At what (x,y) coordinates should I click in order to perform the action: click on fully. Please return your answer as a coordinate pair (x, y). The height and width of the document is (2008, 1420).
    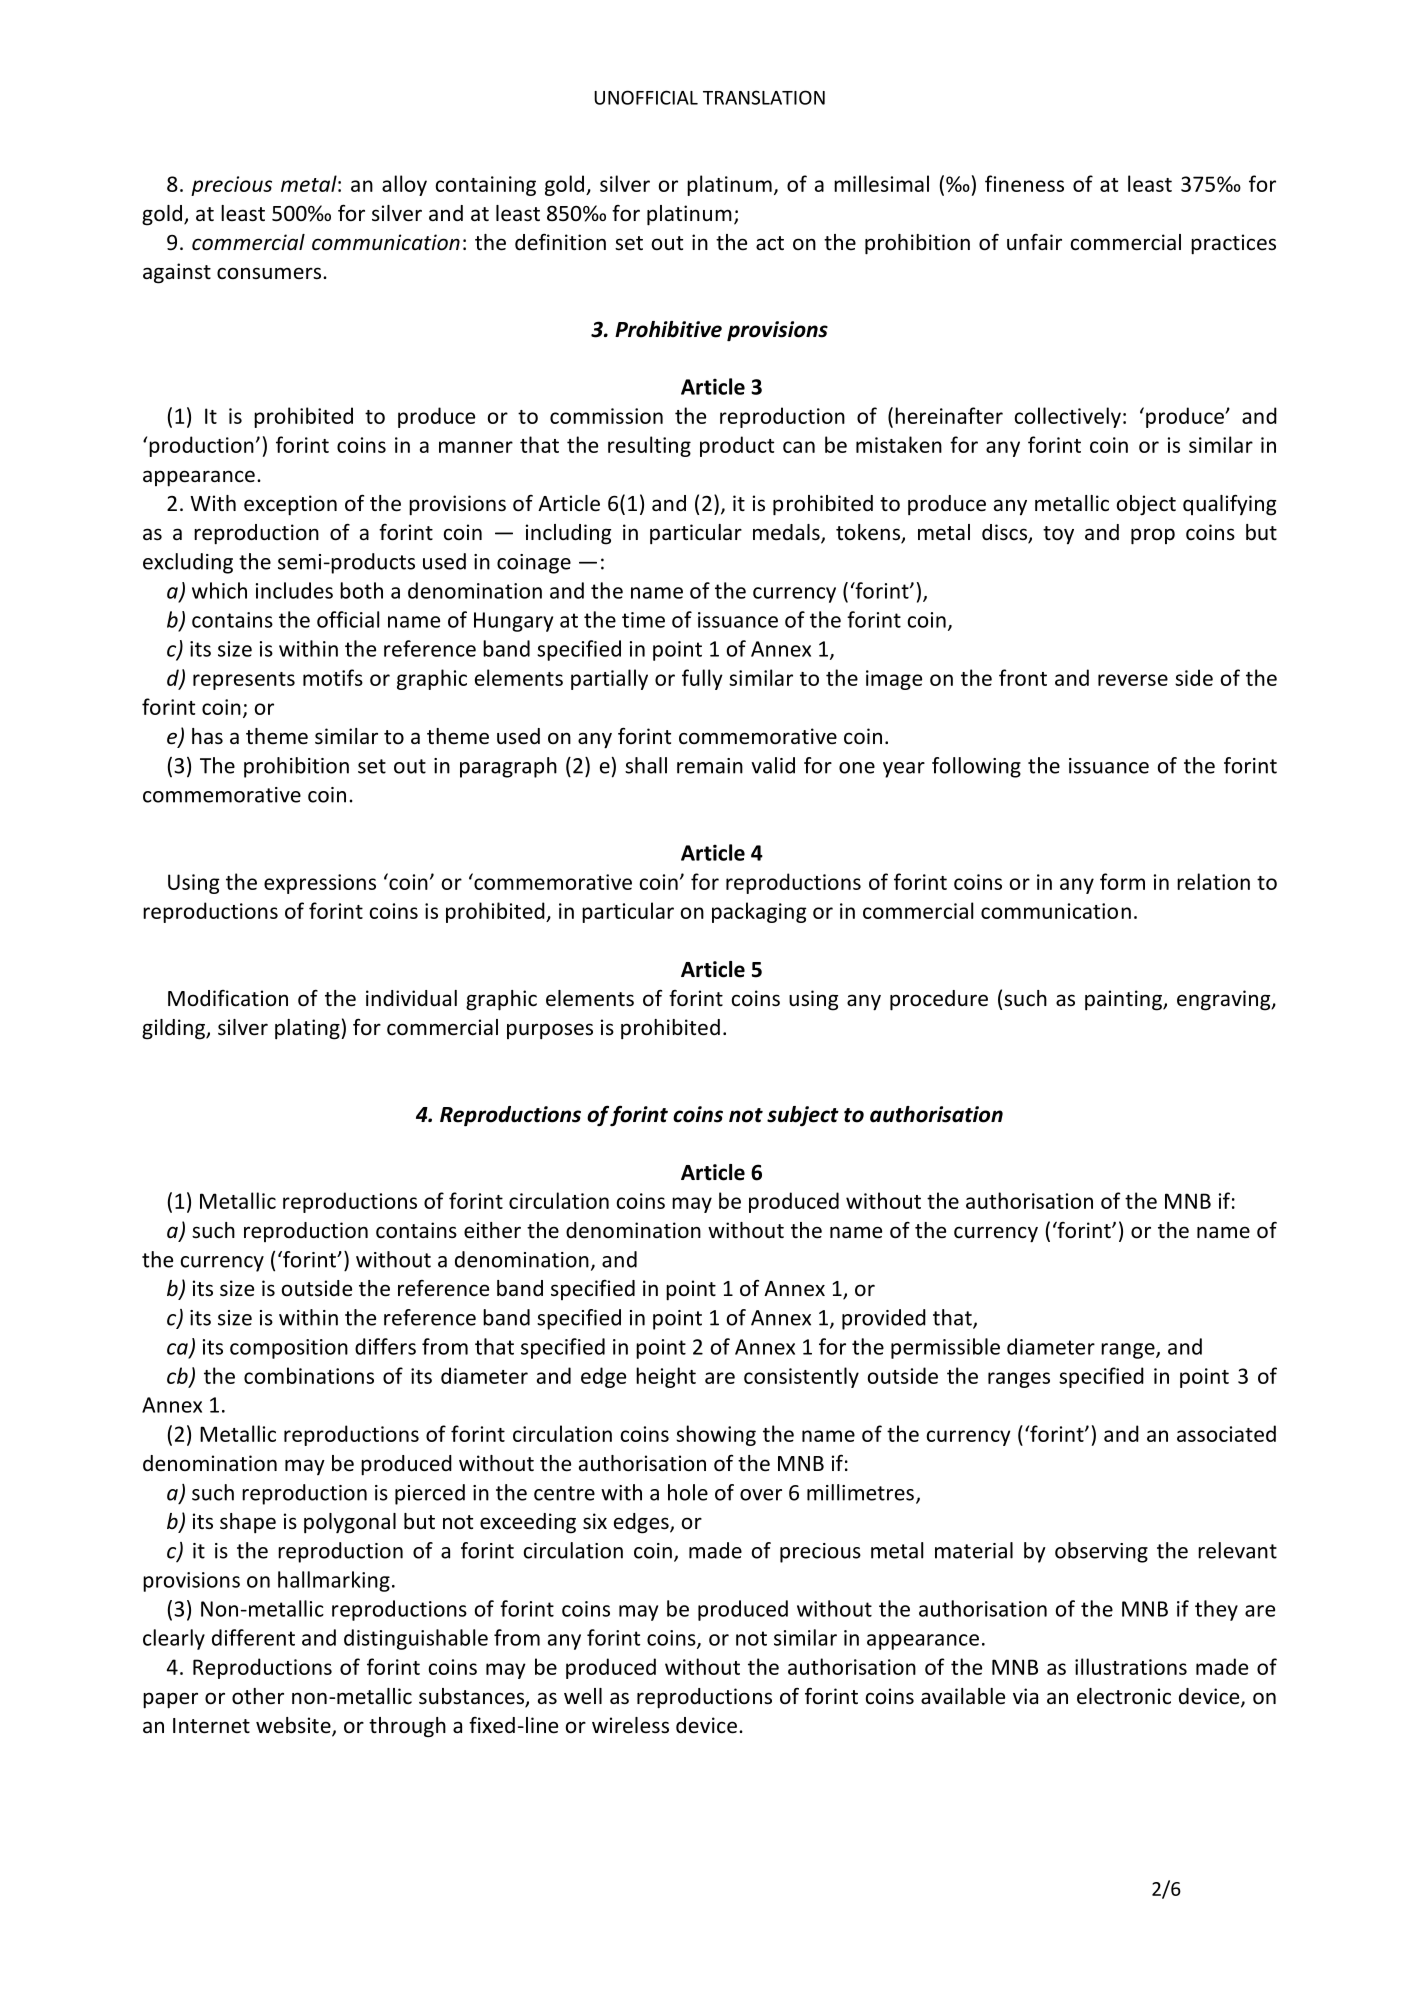
    Looking at the image, I should click on (702, 679).
